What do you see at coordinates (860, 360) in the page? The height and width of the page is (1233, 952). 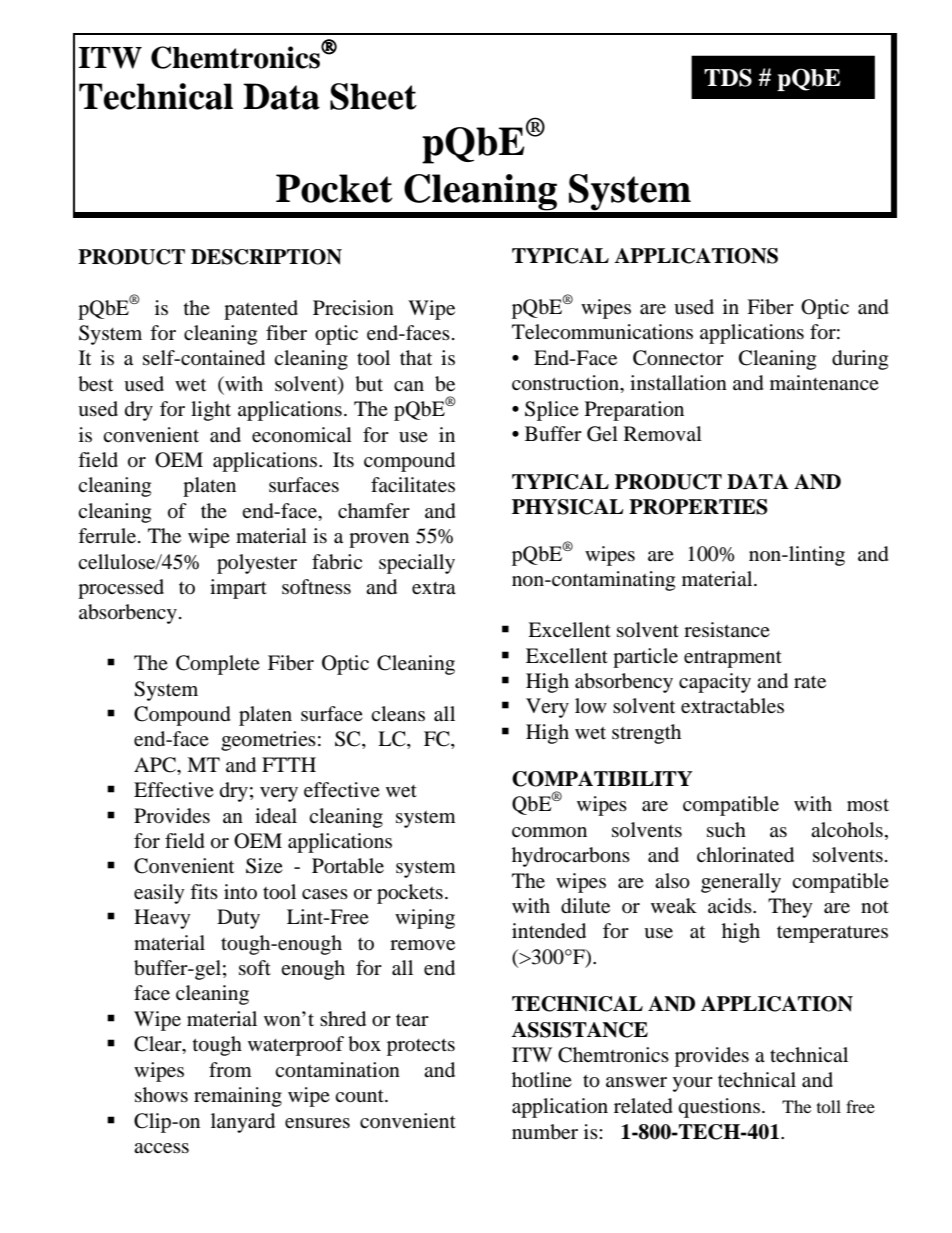 I see `during` at bounding box center [860, 360].
